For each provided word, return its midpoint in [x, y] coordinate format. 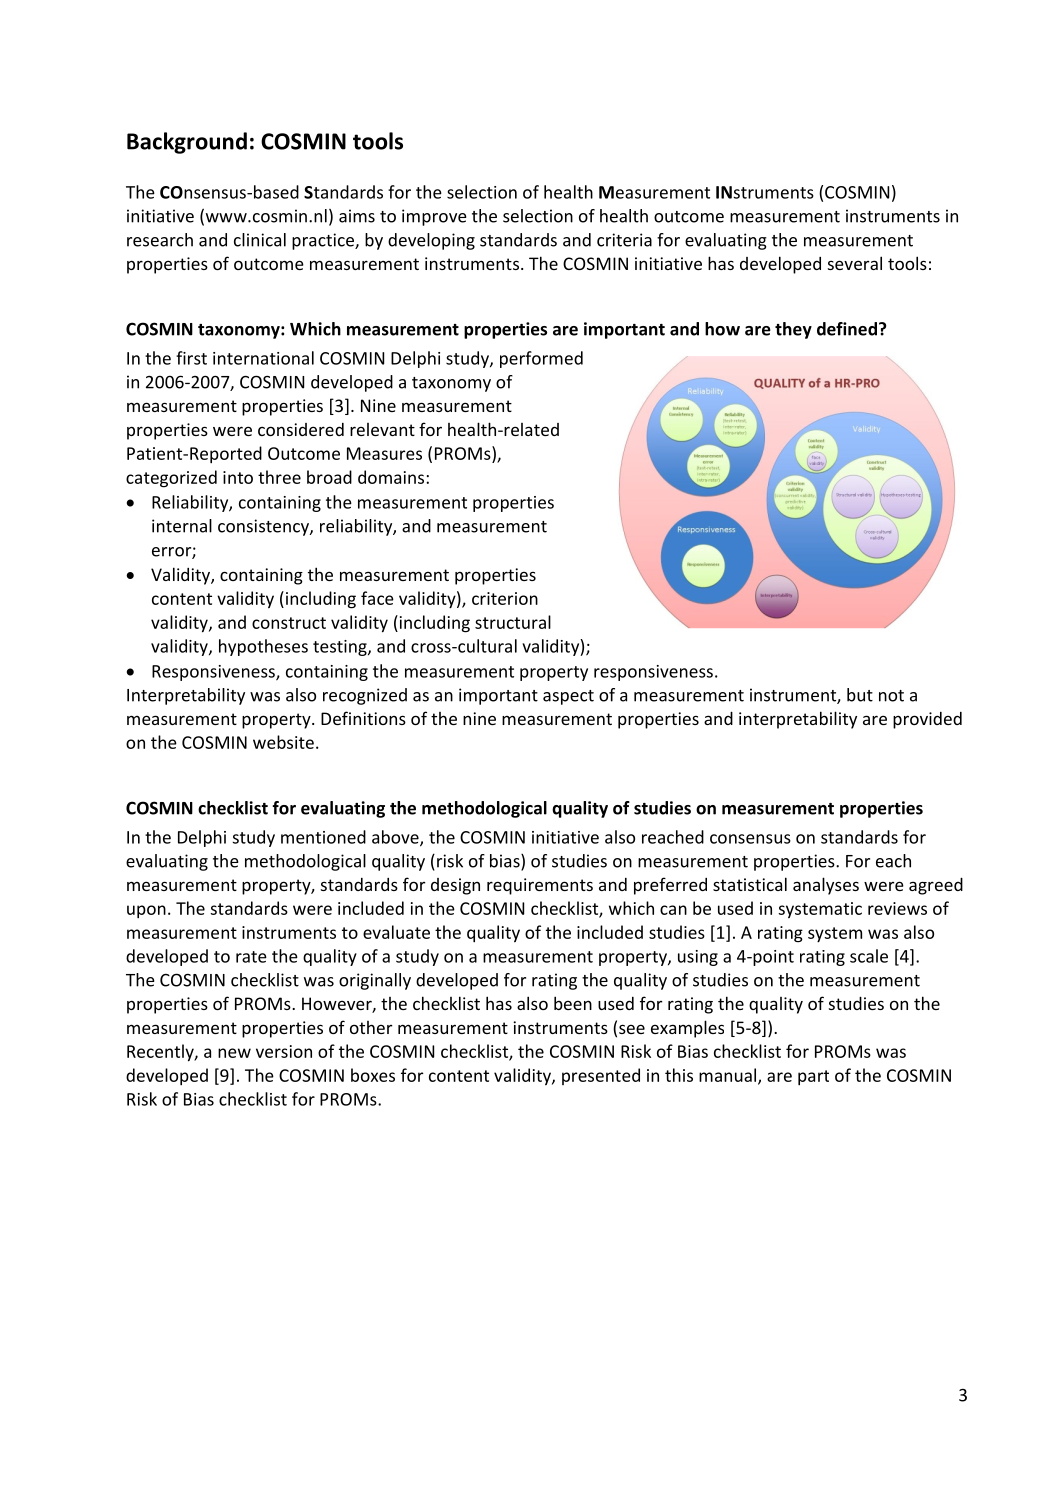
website [283, 742]
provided [927, 720]
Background [187, 143]
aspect [568, 697]
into [238, 477]
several [855, 263]
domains [392, 477]
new [234, 1053]
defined [847, 329]
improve [434, 217]
